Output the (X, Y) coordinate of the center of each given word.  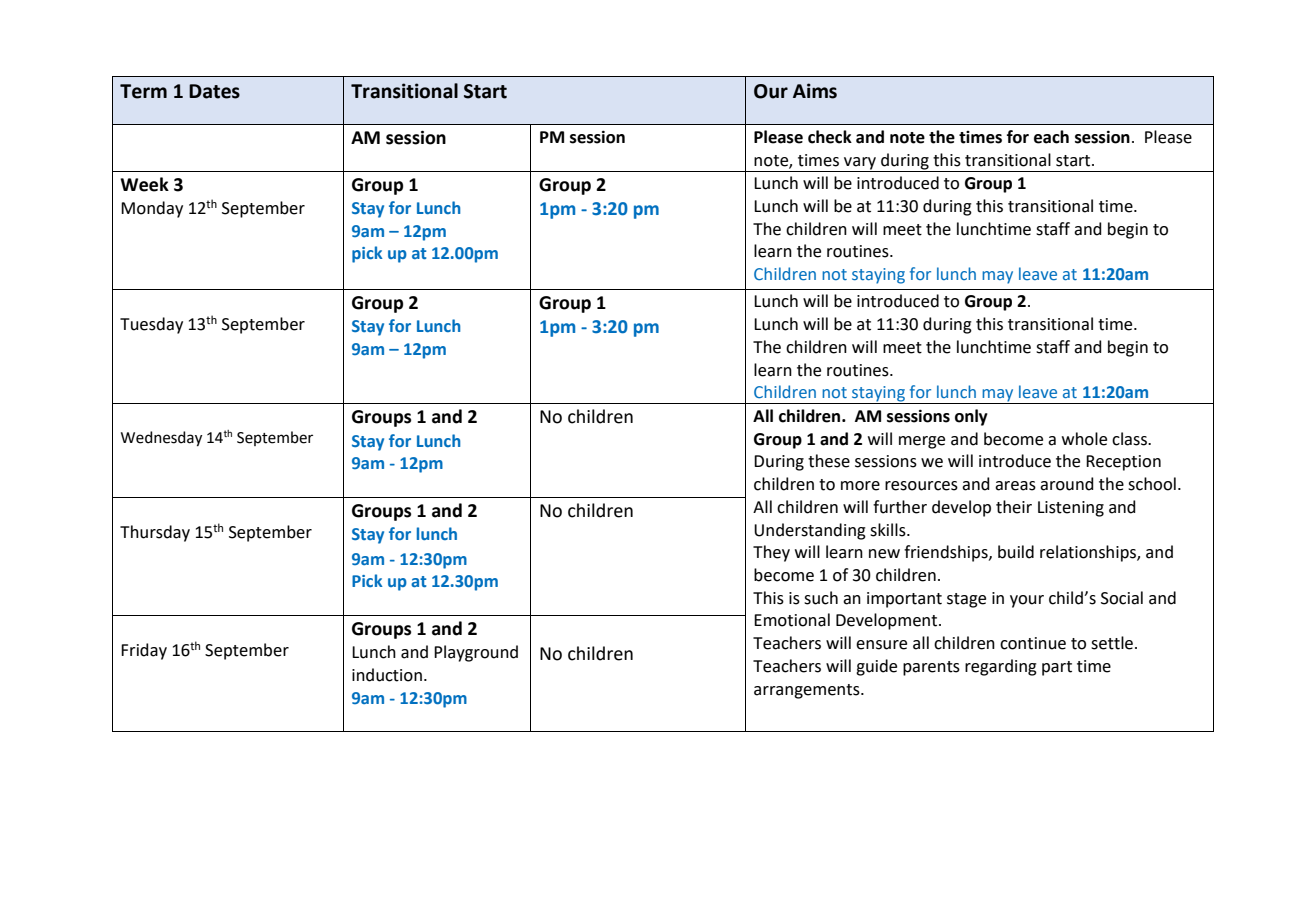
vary (860, 163)
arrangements (808, 691)
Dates (214, 91)
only (971, 417)
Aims (815, 91)
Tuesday (151, 325)
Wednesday (161, 439)
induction (387, 675)
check (830, 137)
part (1057, 668)
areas (1015, 486)
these (829, 461)
